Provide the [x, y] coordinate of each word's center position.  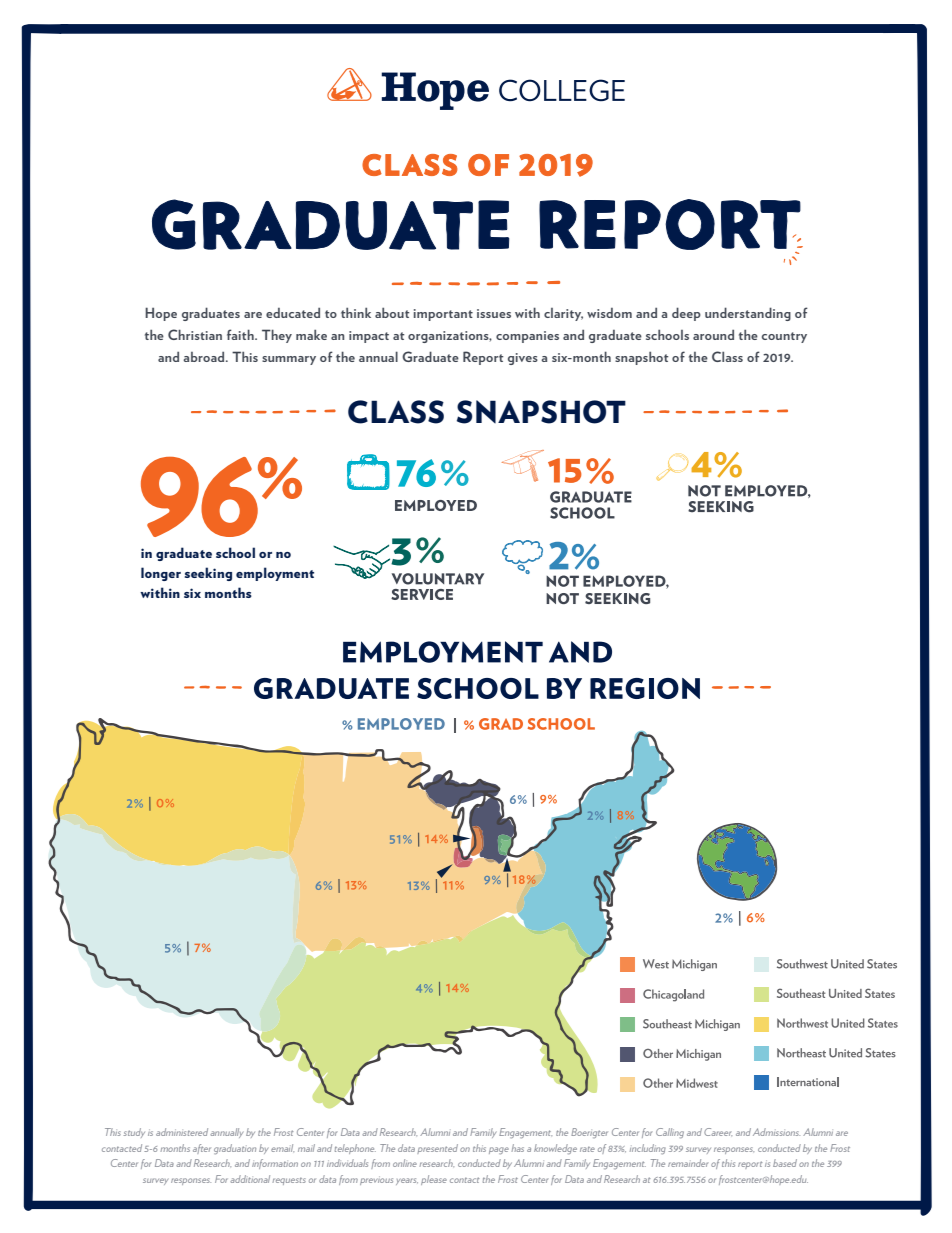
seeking [208, 574]
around [713, 334]
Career [718, 1132]
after [202, 1149]
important [443, 315]
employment [275, 574]
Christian [195, 334]
